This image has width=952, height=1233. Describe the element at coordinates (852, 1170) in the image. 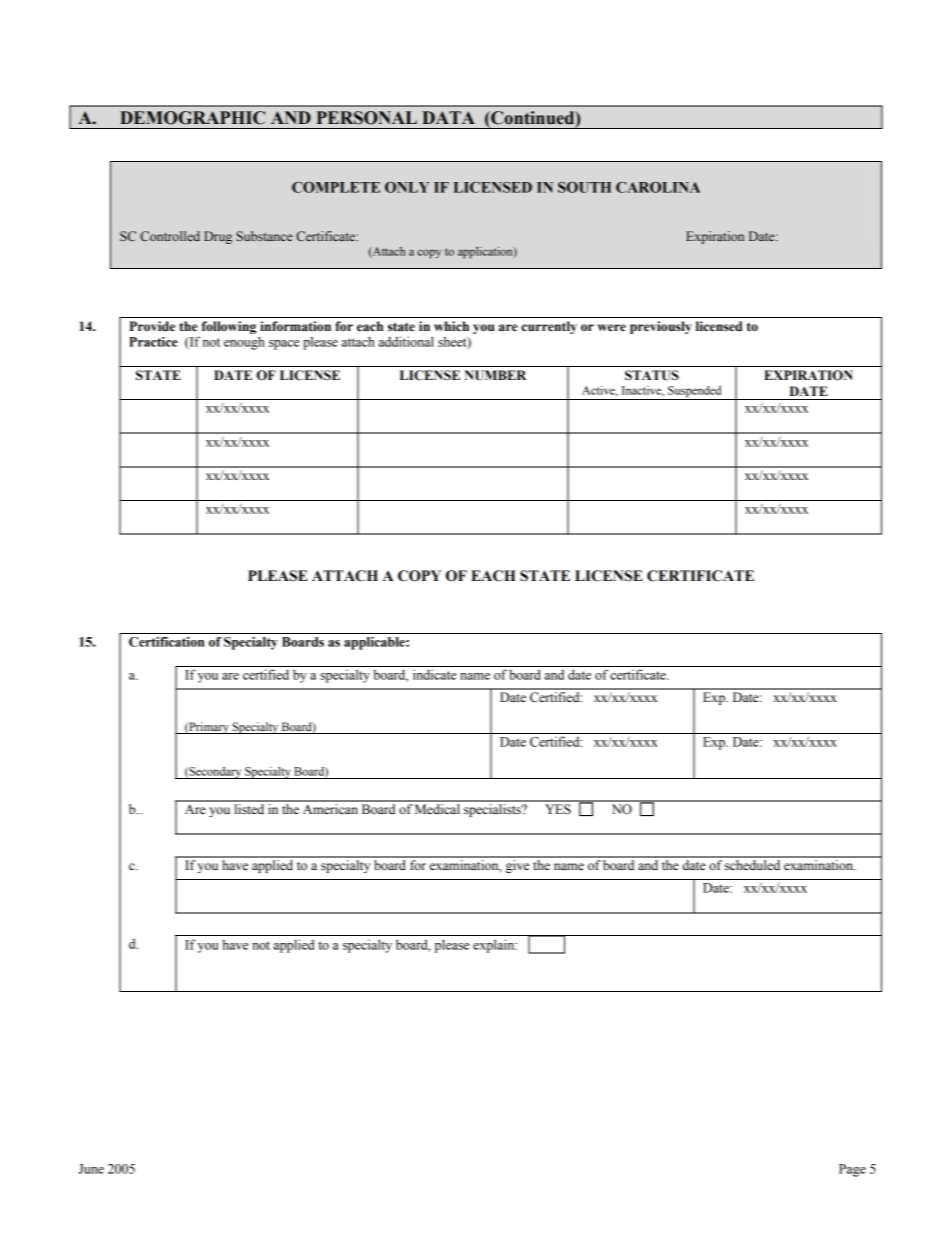

I see `Page` at that location.
